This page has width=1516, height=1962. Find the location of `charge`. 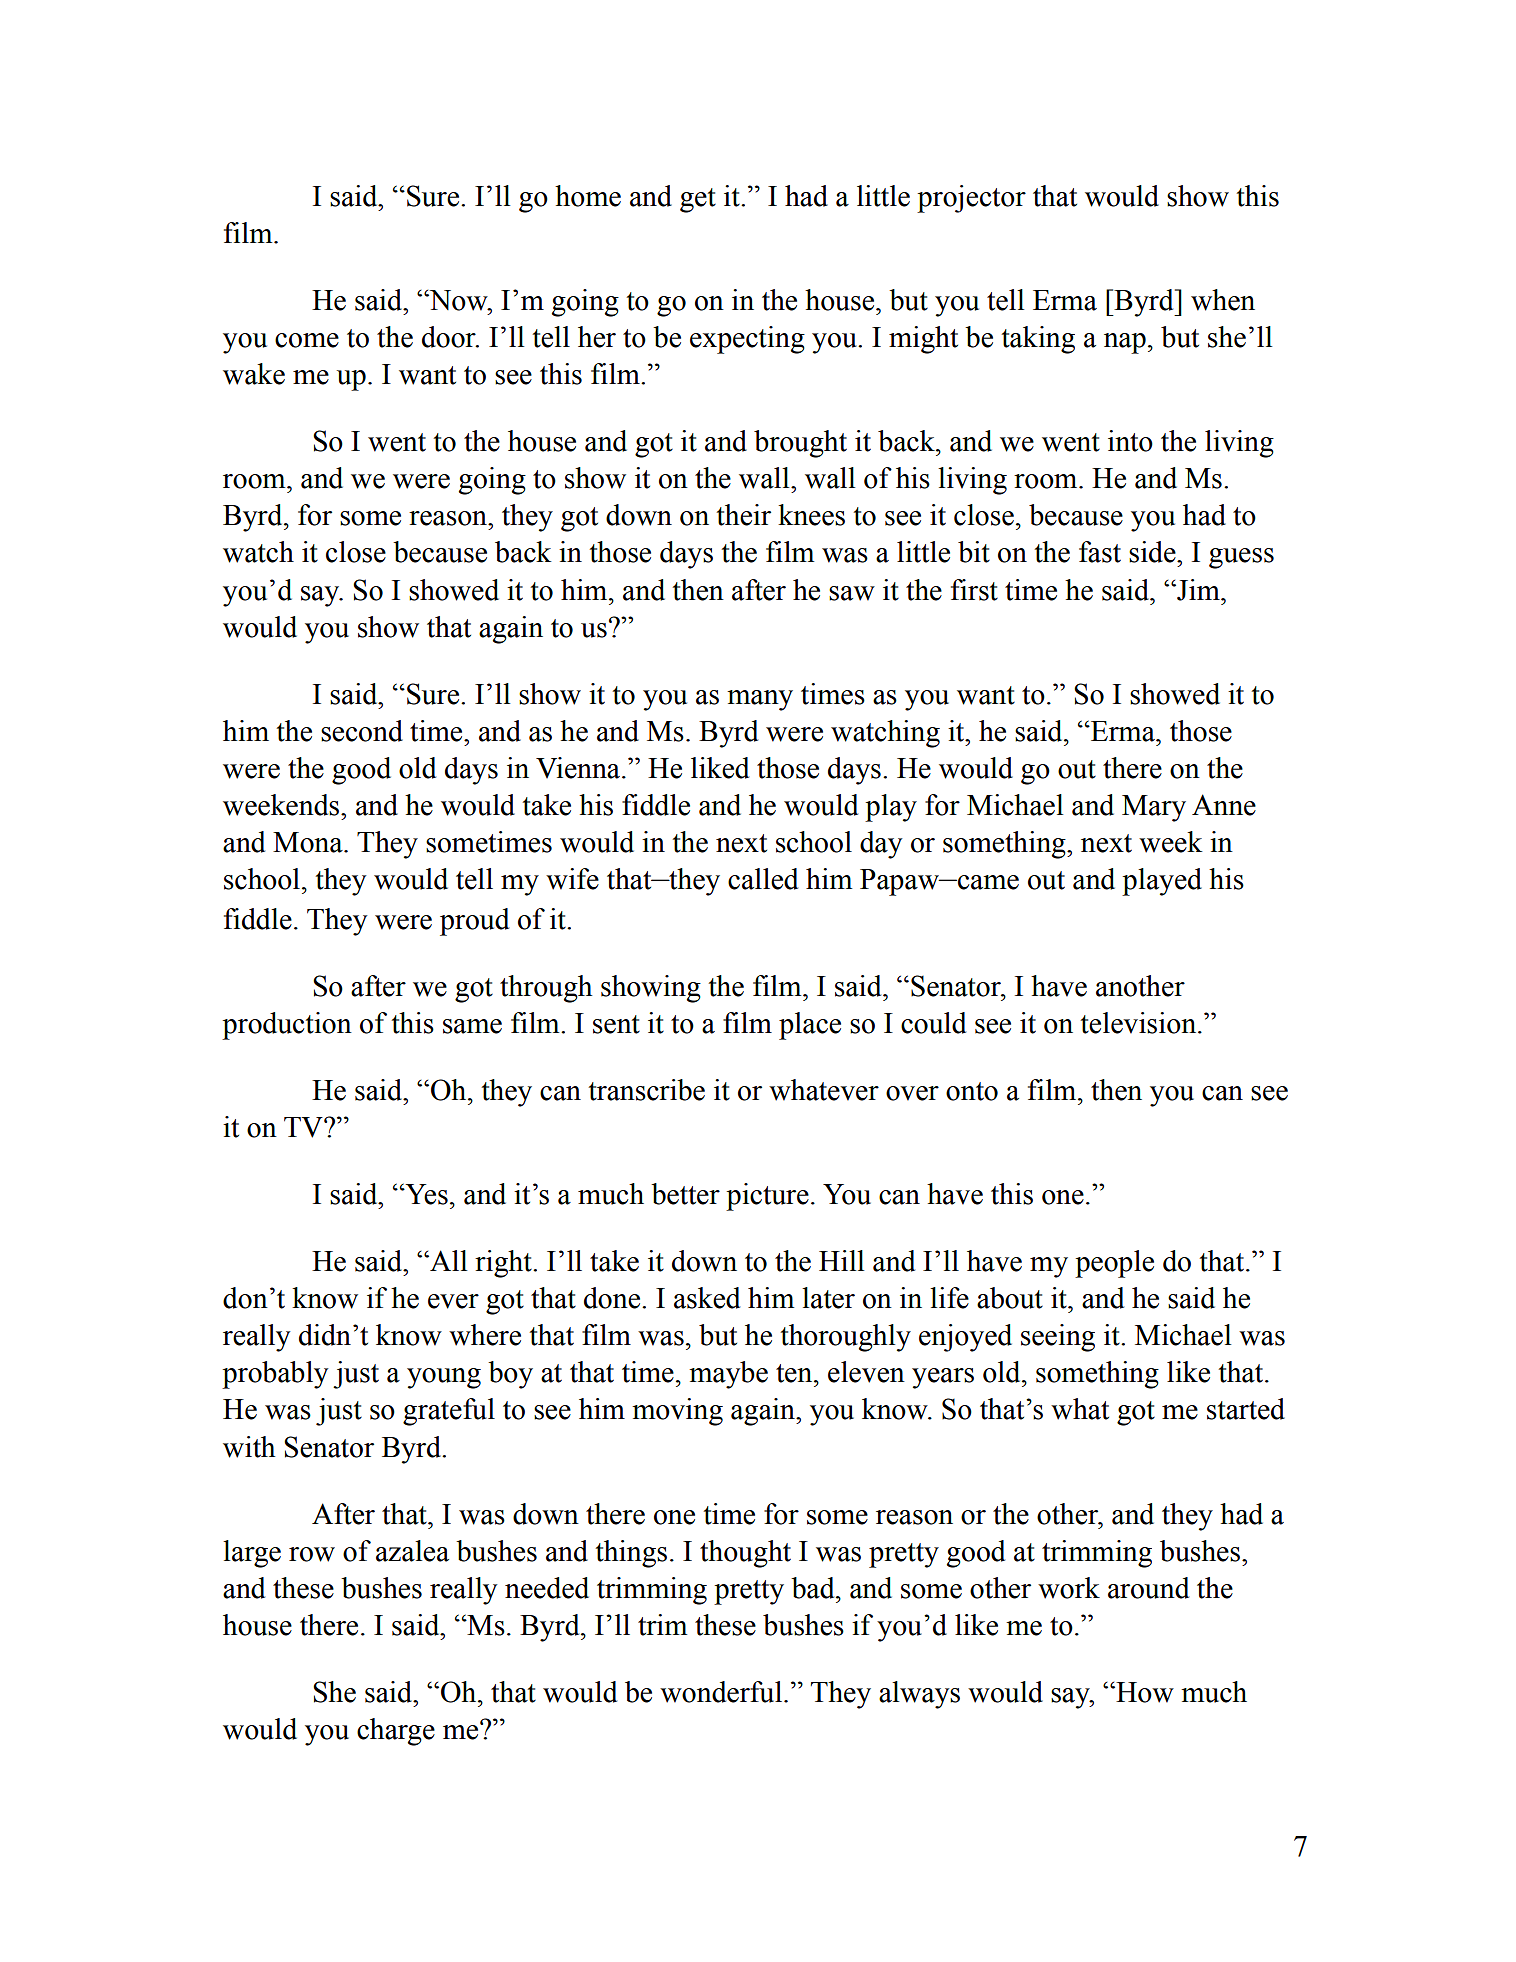

charge is located at coordinates (396, 1732).
